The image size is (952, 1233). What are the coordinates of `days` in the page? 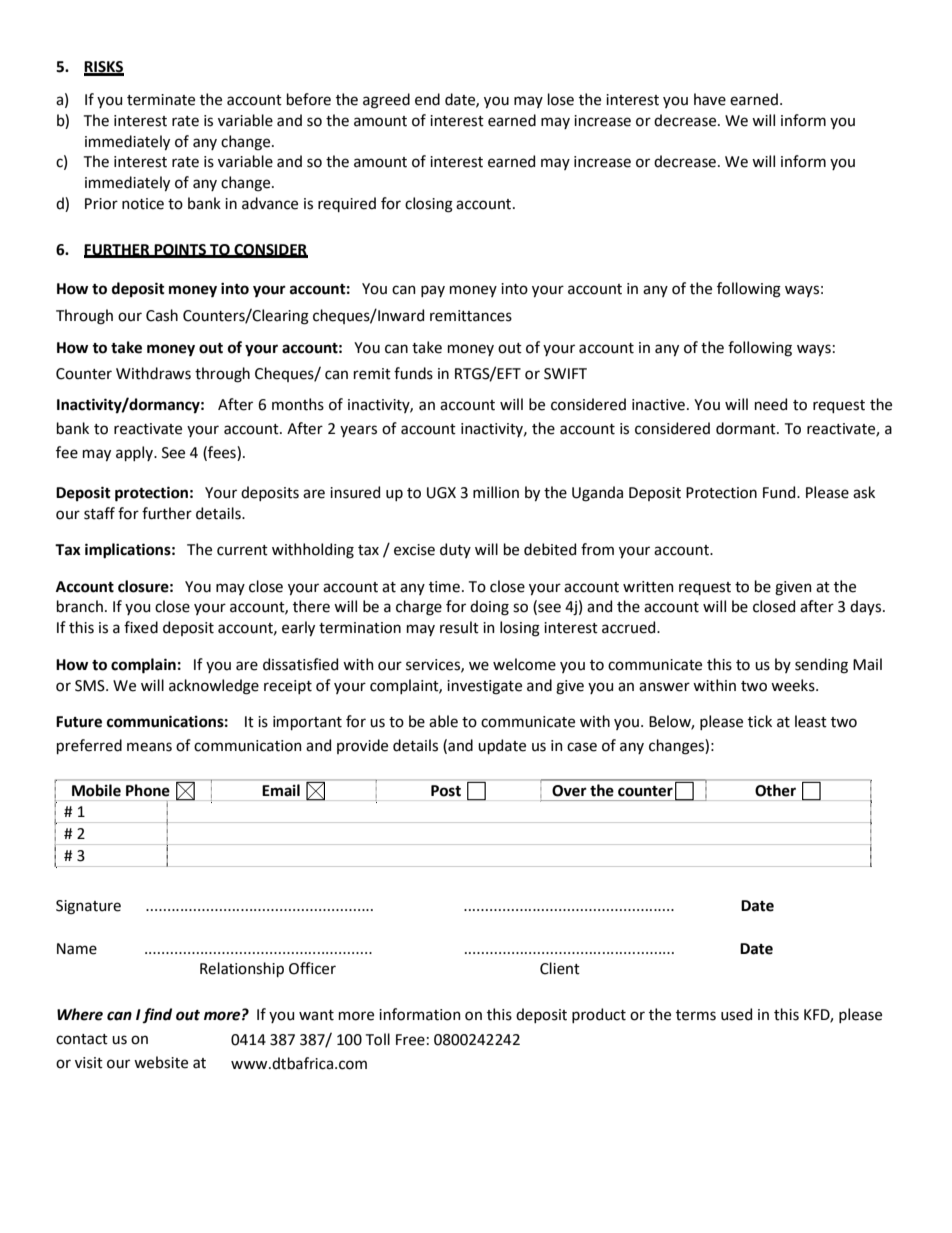 It's located at (867, 607).
